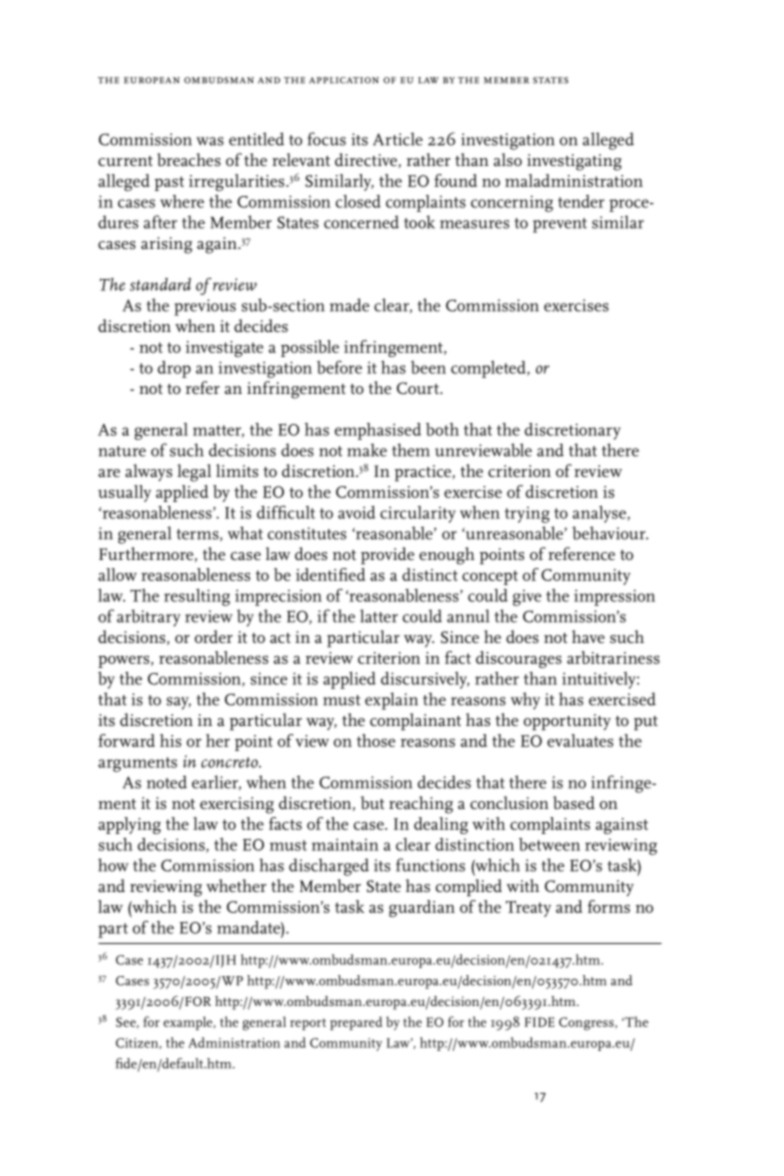 The height and width of the screenshot is (1176, 784). What do you see at coordinates (574, 162) in the screenshot?
I see `investigating` at bounding box center [574, 162].
